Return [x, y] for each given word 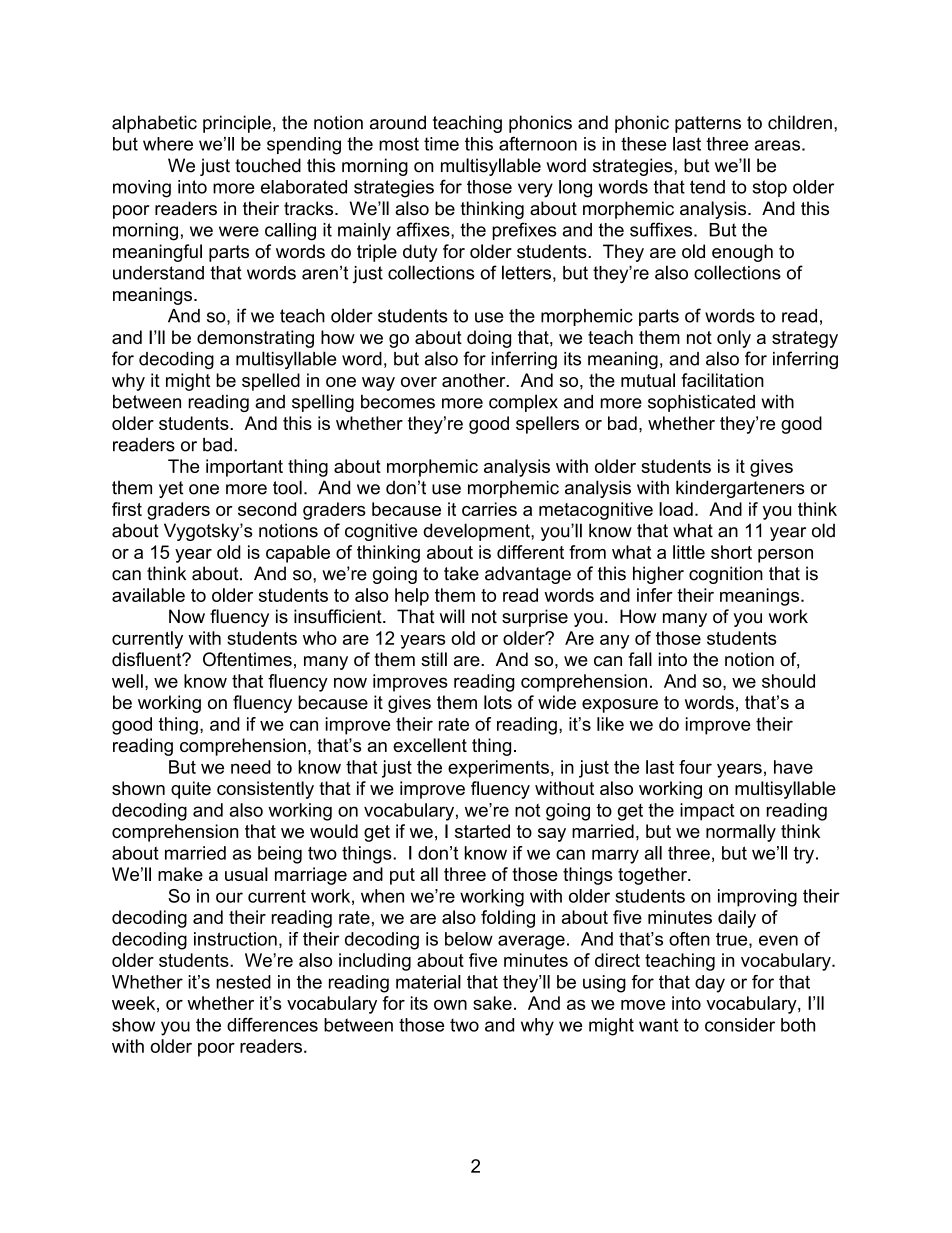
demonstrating [255, 339]
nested [243, 982]
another [475, 380]
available [148, 595]
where [168, 144]
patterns [708, 124]
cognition [726, 575]
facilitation [722, 380]
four [695, 767]
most [399, 144]
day [710, 984]
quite [191, 790]
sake [492, 1003]
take [461, 573]
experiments [498, 769]
